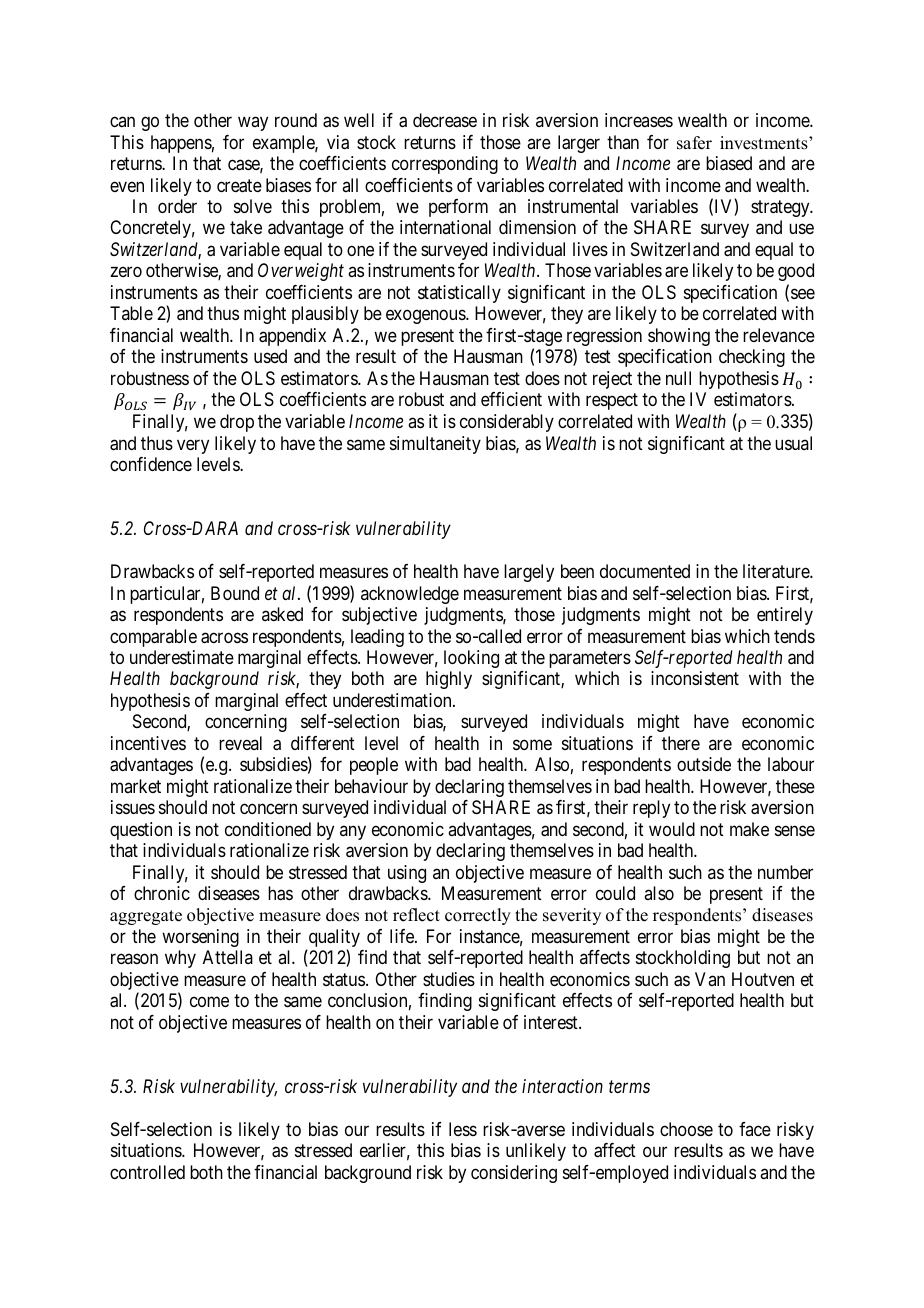 The width and height of the image is (924, 1308). What do you see at coordinates (785, 872) in the image?
I see `number` at bounding box center [785, 872].
